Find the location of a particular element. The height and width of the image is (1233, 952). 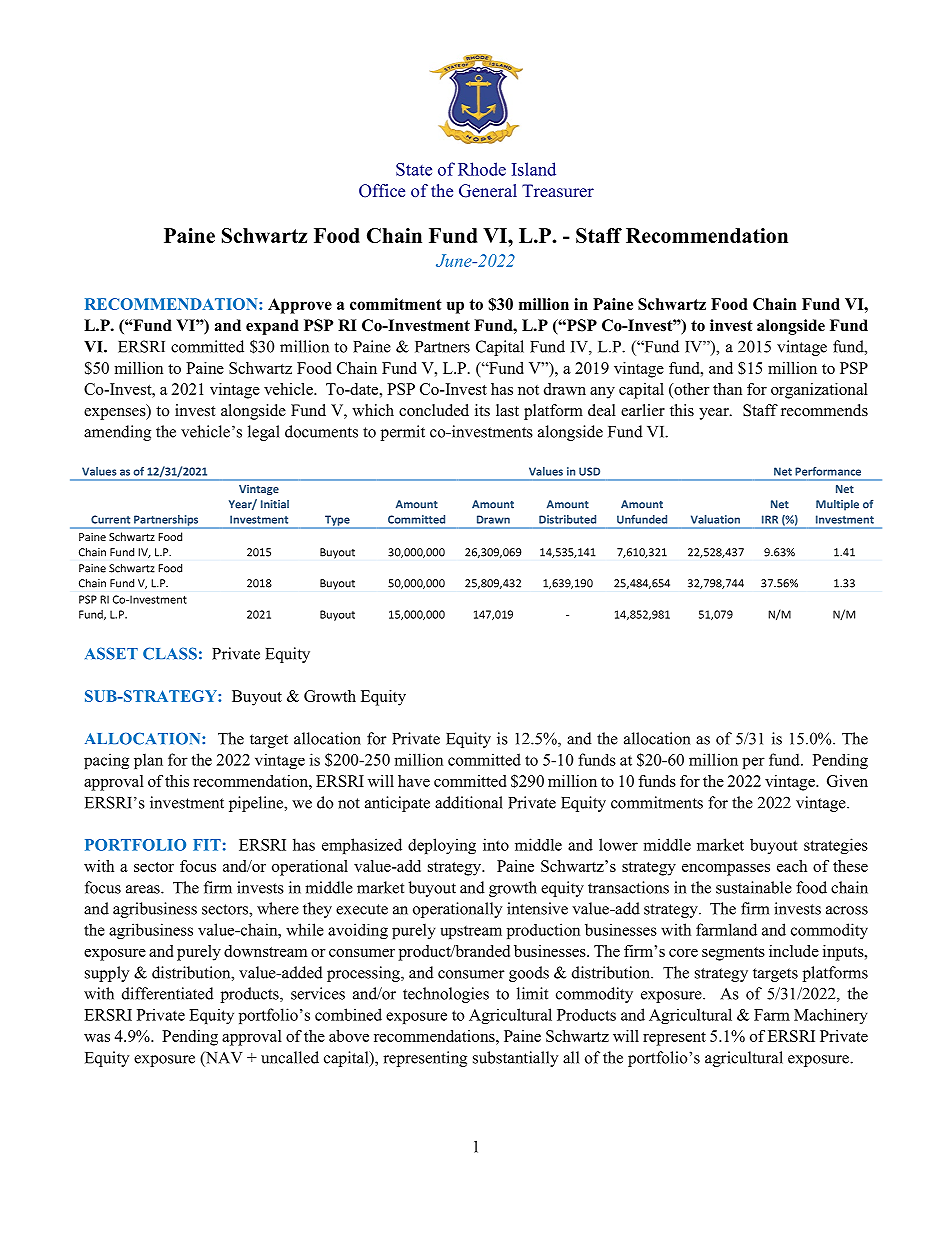

substantially is located at coordinates (515, 1059).
